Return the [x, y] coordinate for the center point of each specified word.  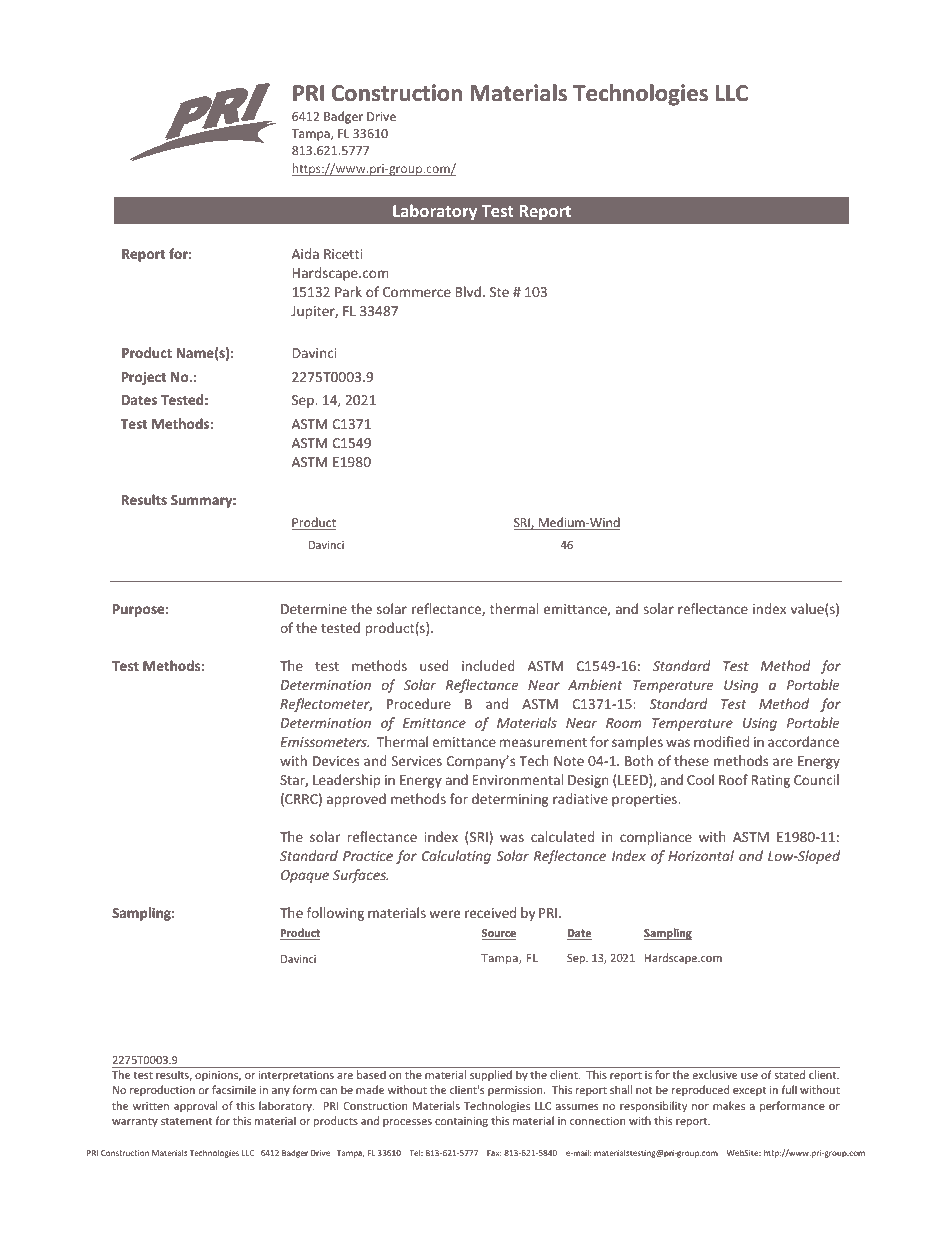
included [488, 665]
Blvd [468, 291]
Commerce [417, 292]
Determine [314, 609]
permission [516, 1091]
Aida [305, 253]
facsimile [234, 1089]
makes [729, 1105]
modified [721, 741]
